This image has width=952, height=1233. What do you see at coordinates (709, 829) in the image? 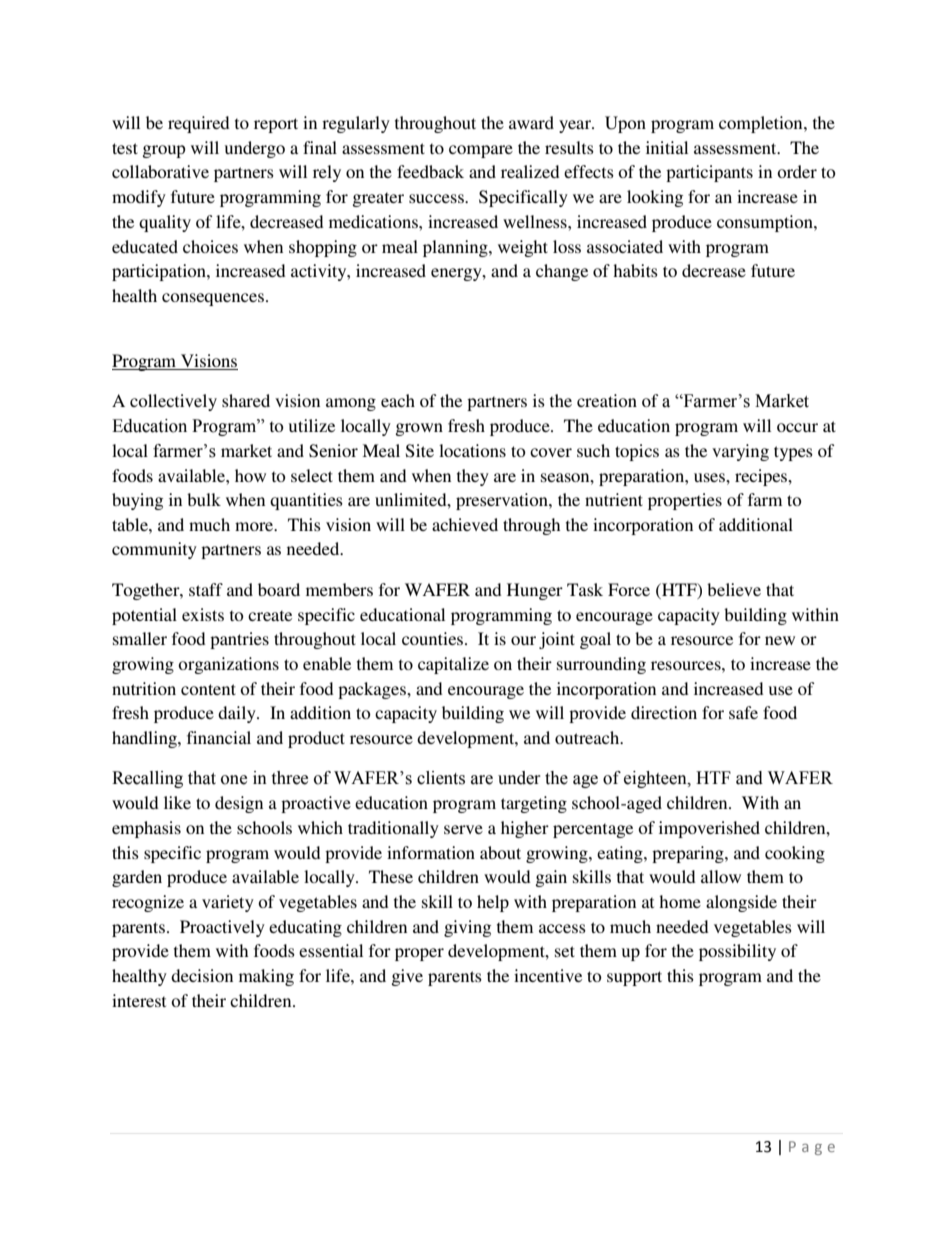
I see `impoverished` at bounding box center [709, 829].
